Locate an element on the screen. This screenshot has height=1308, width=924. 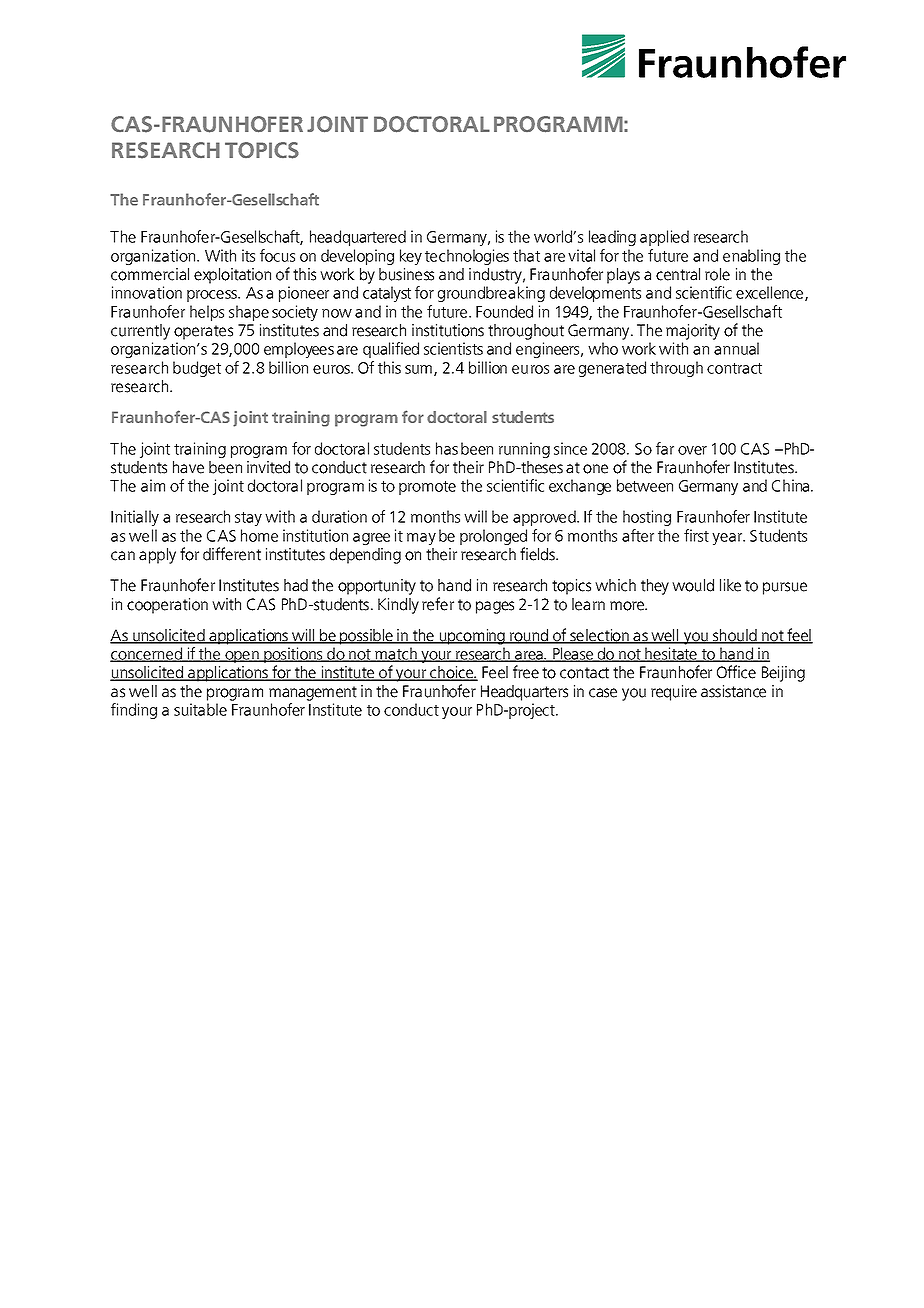
its is located at coordinates (248, 255).
